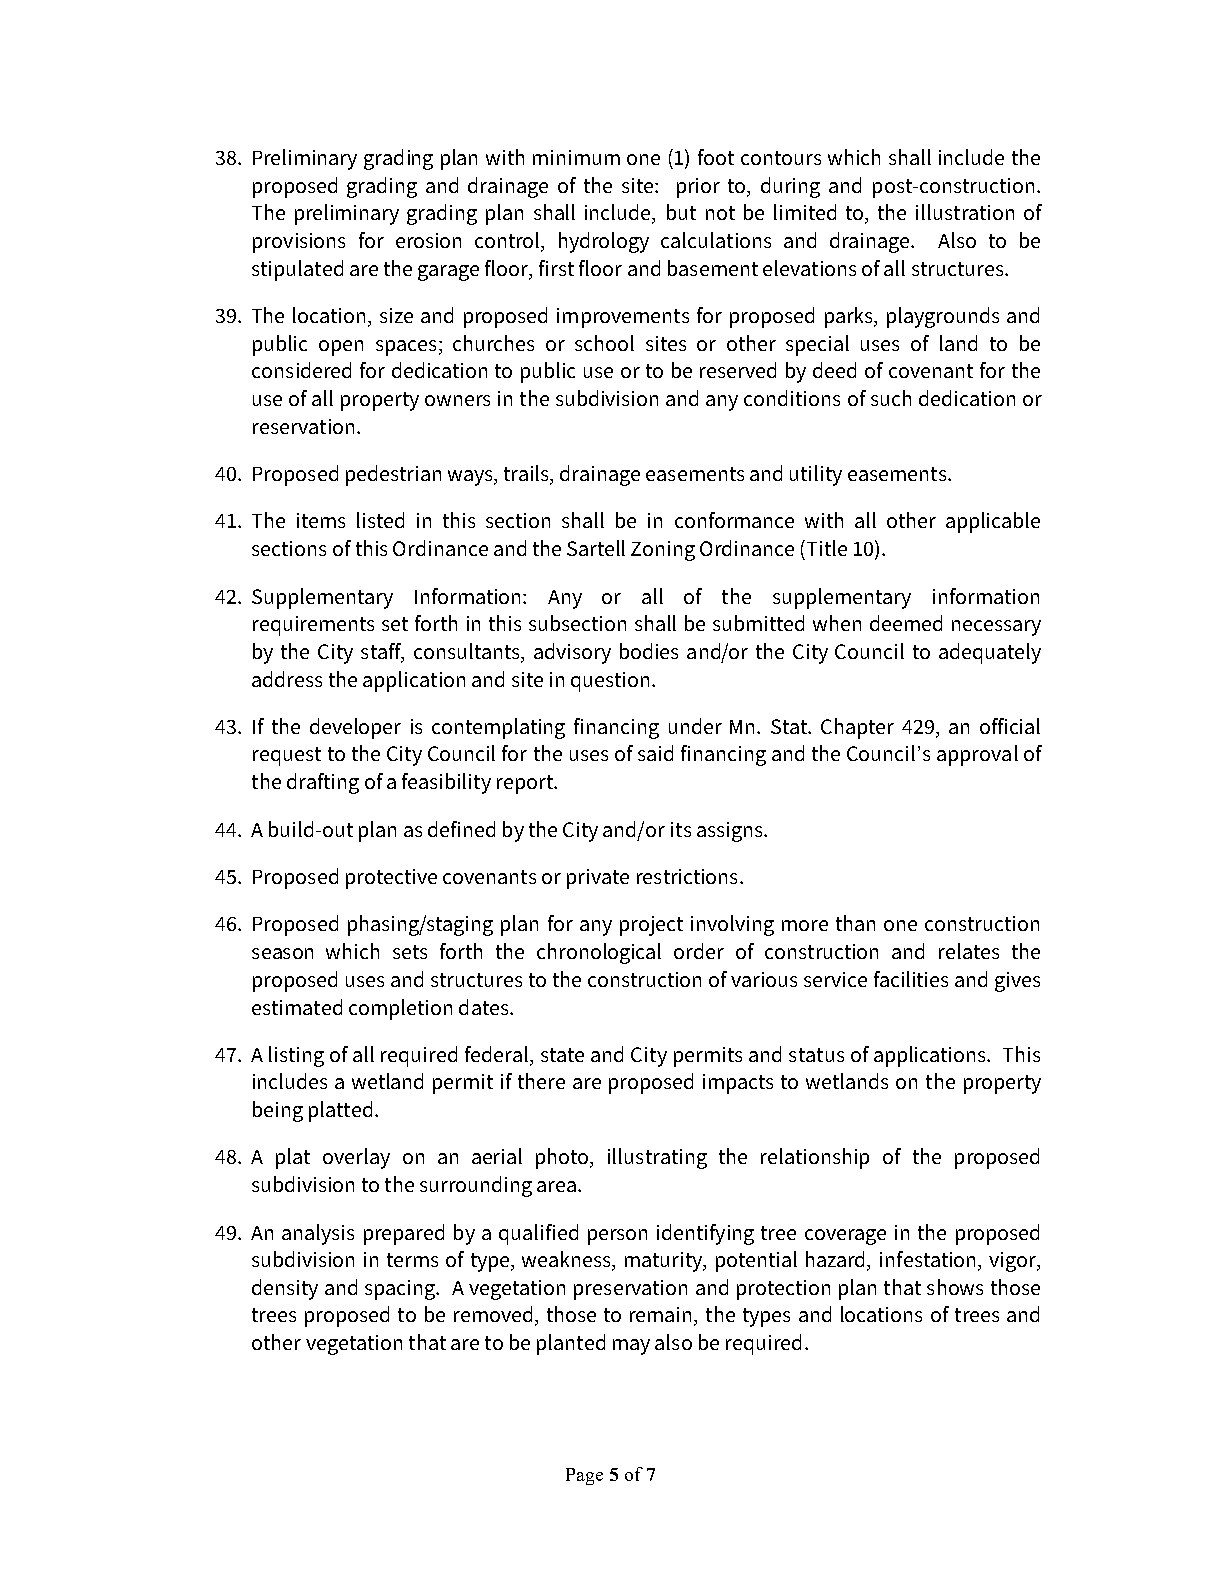 Image resolution: width=1221 pixels, height=1580 pixels. What do you see at coordinates (977, 755) in the image?
I see `approval` at bounding box center [977, 755].
